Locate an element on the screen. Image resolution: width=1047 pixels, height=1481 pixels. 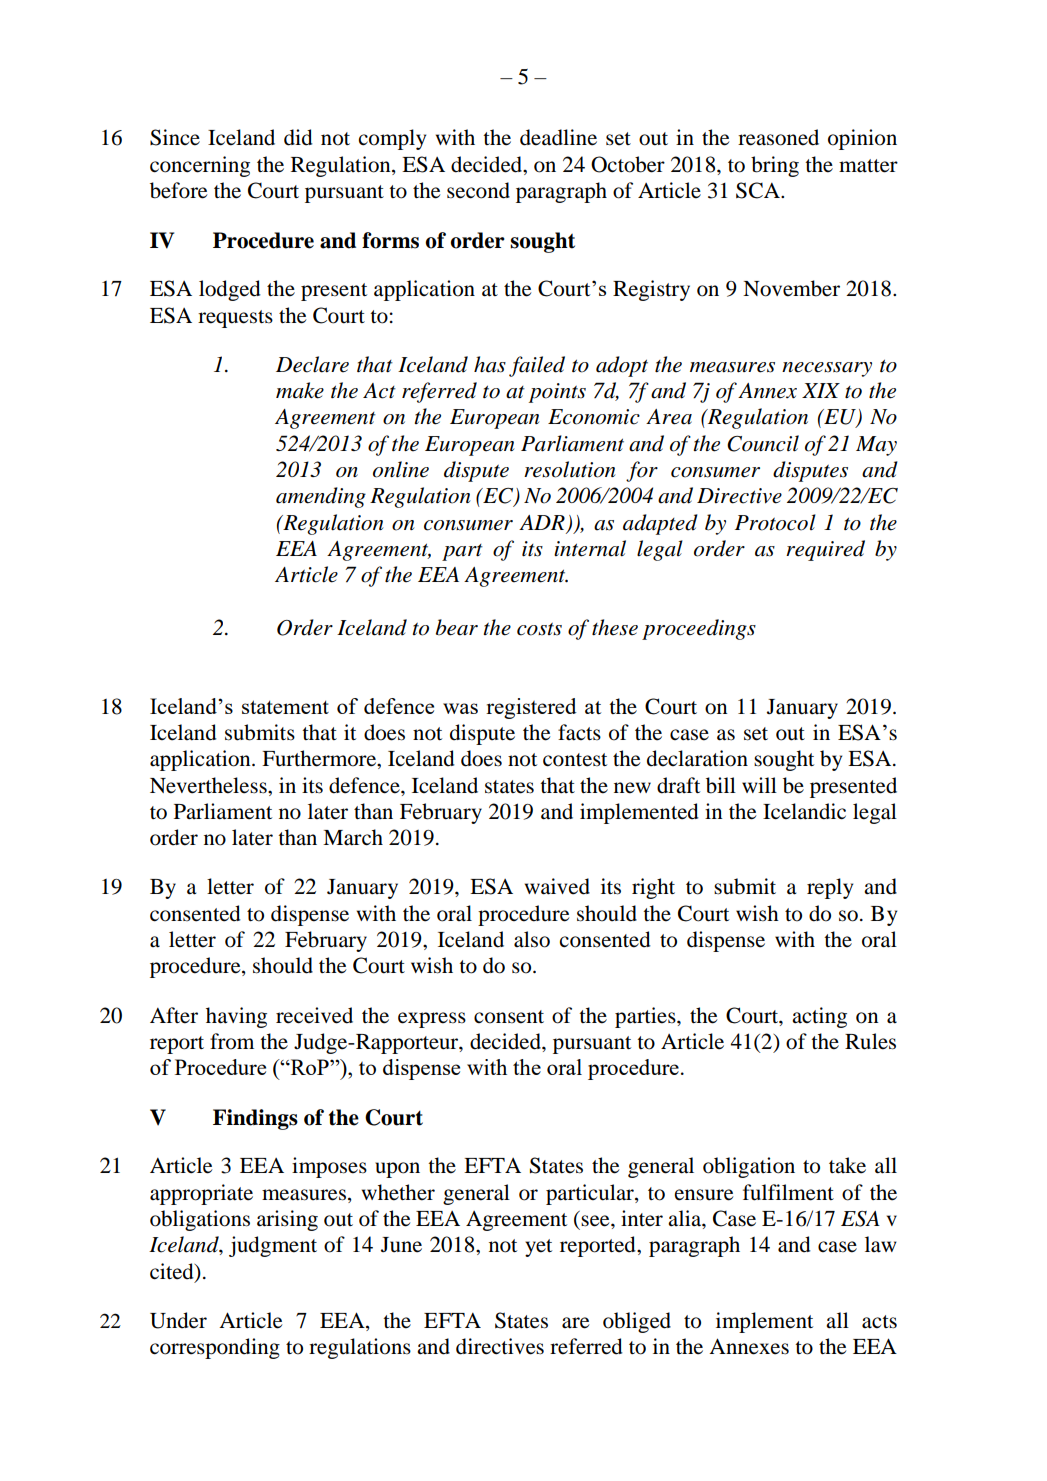
yet is located at coordinates (538, 1248).
